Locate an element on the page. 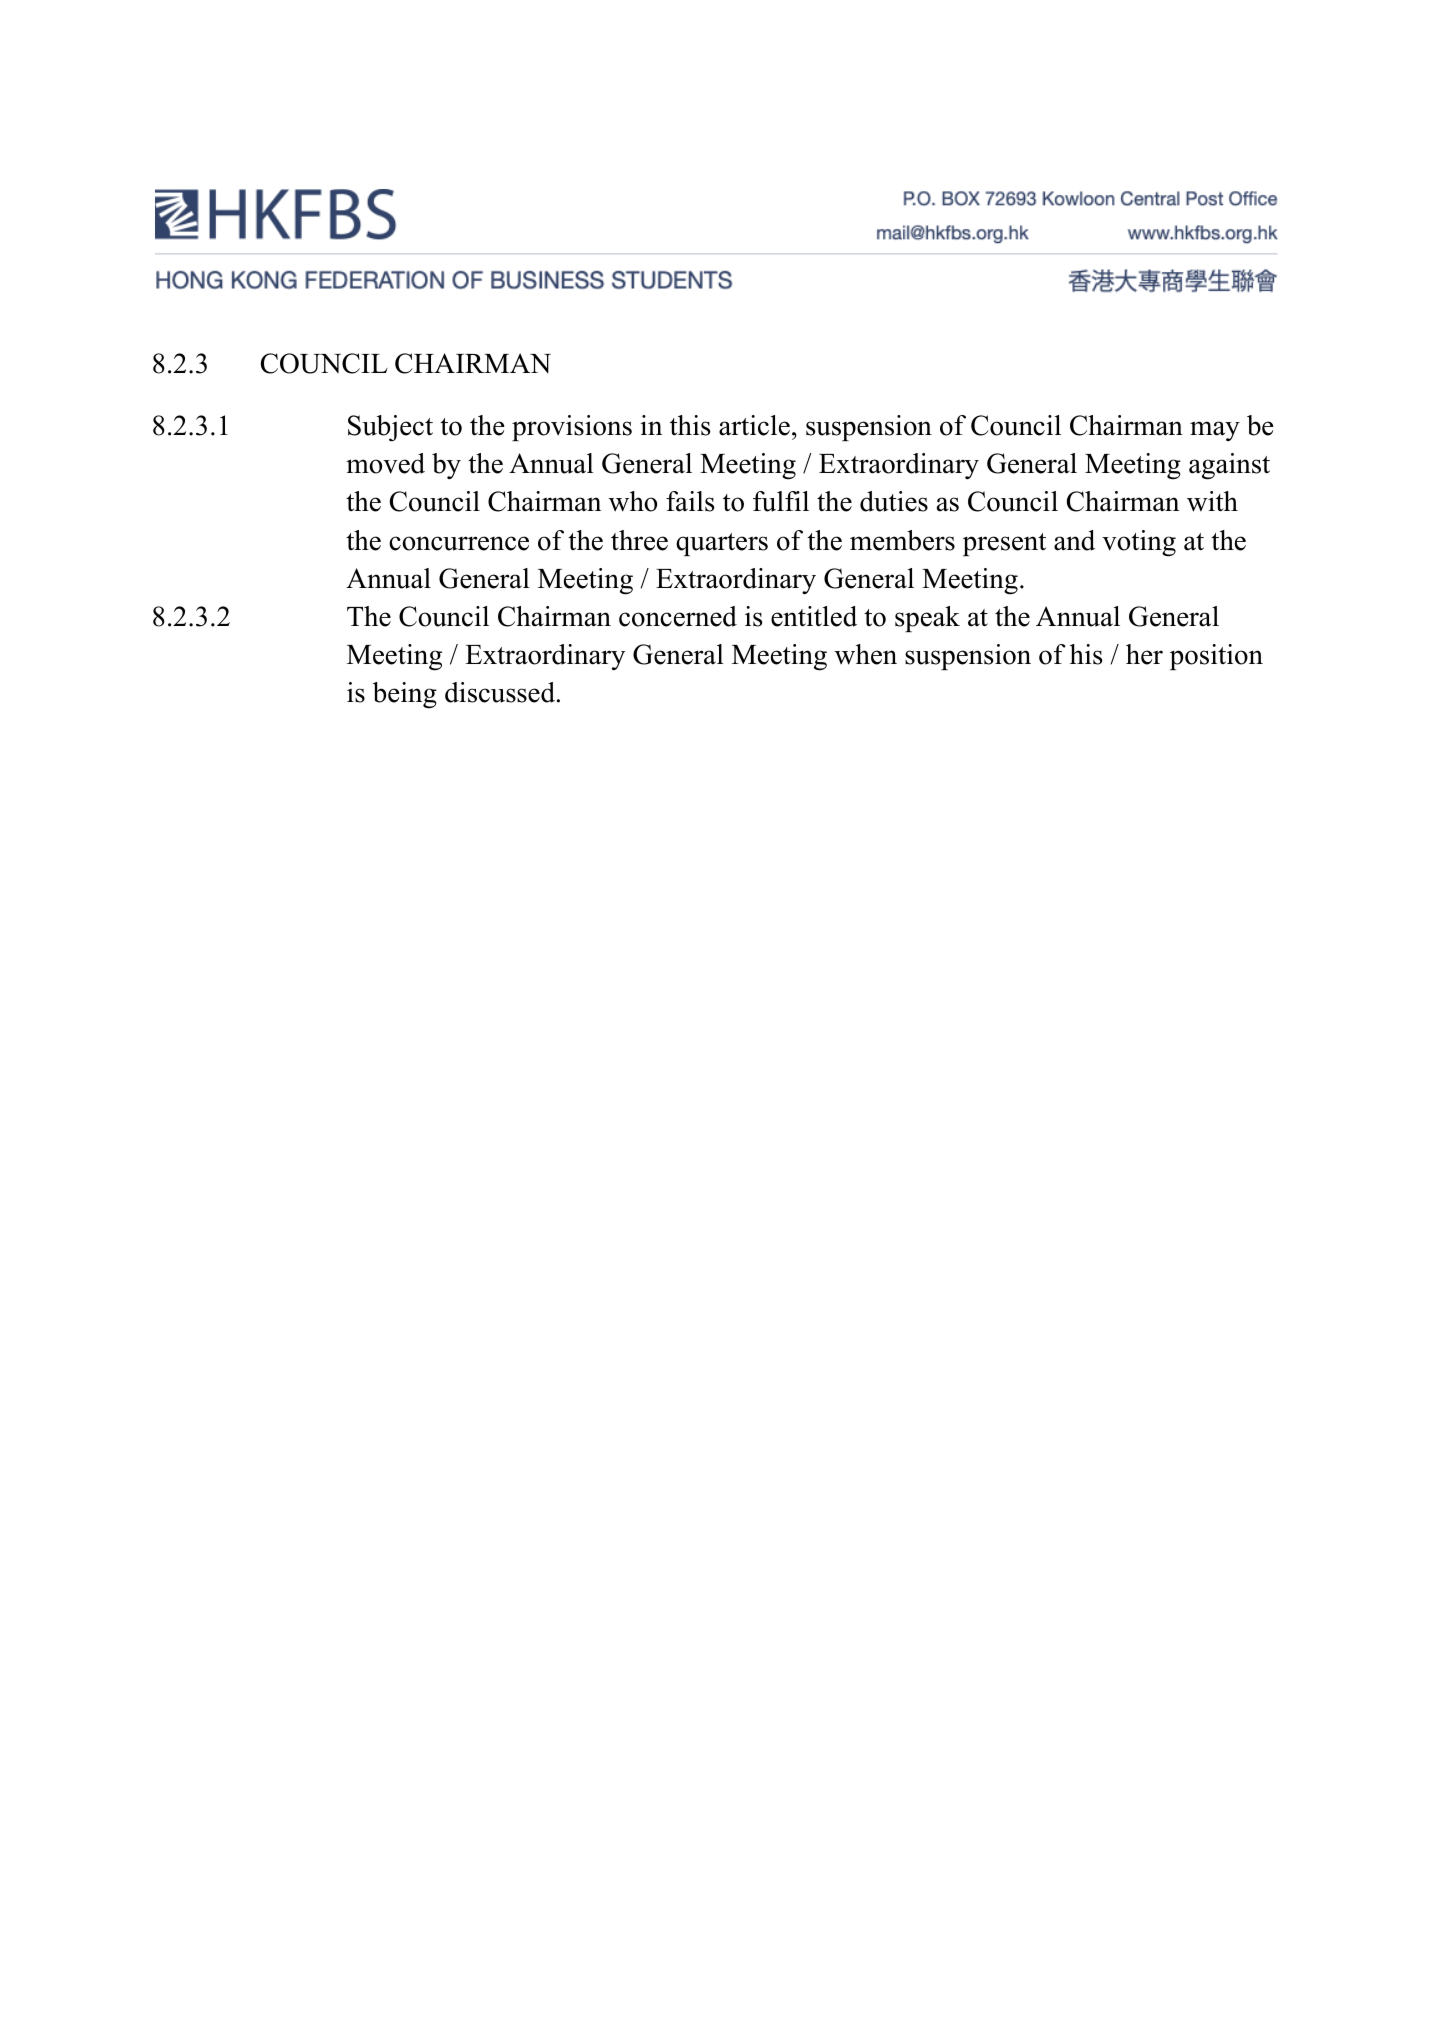 The image size is (1434, 2026). concerned is located at coordinates (678, 616).
